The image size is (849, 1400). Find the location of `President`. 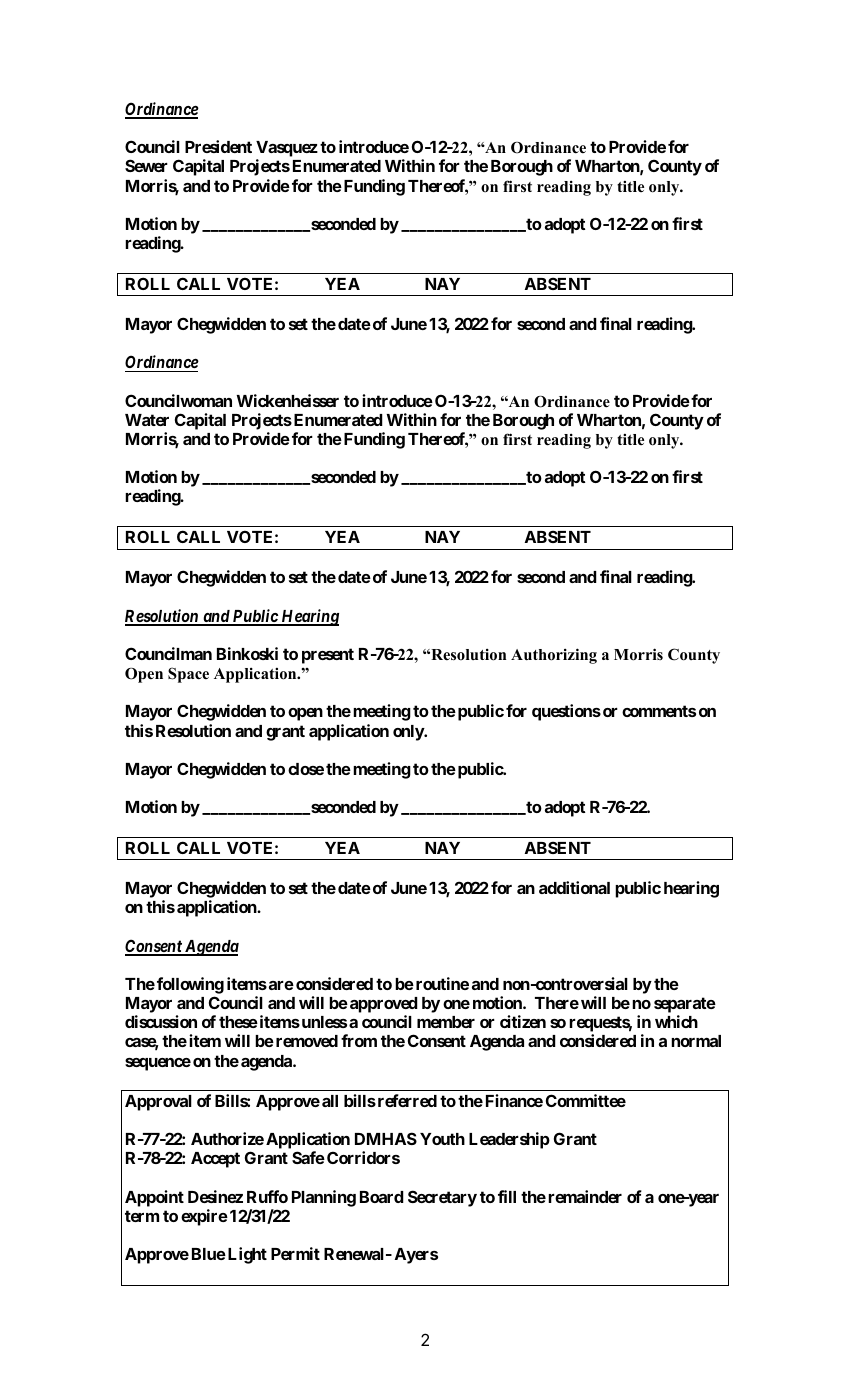

President is located at coordinates (218, 146).
